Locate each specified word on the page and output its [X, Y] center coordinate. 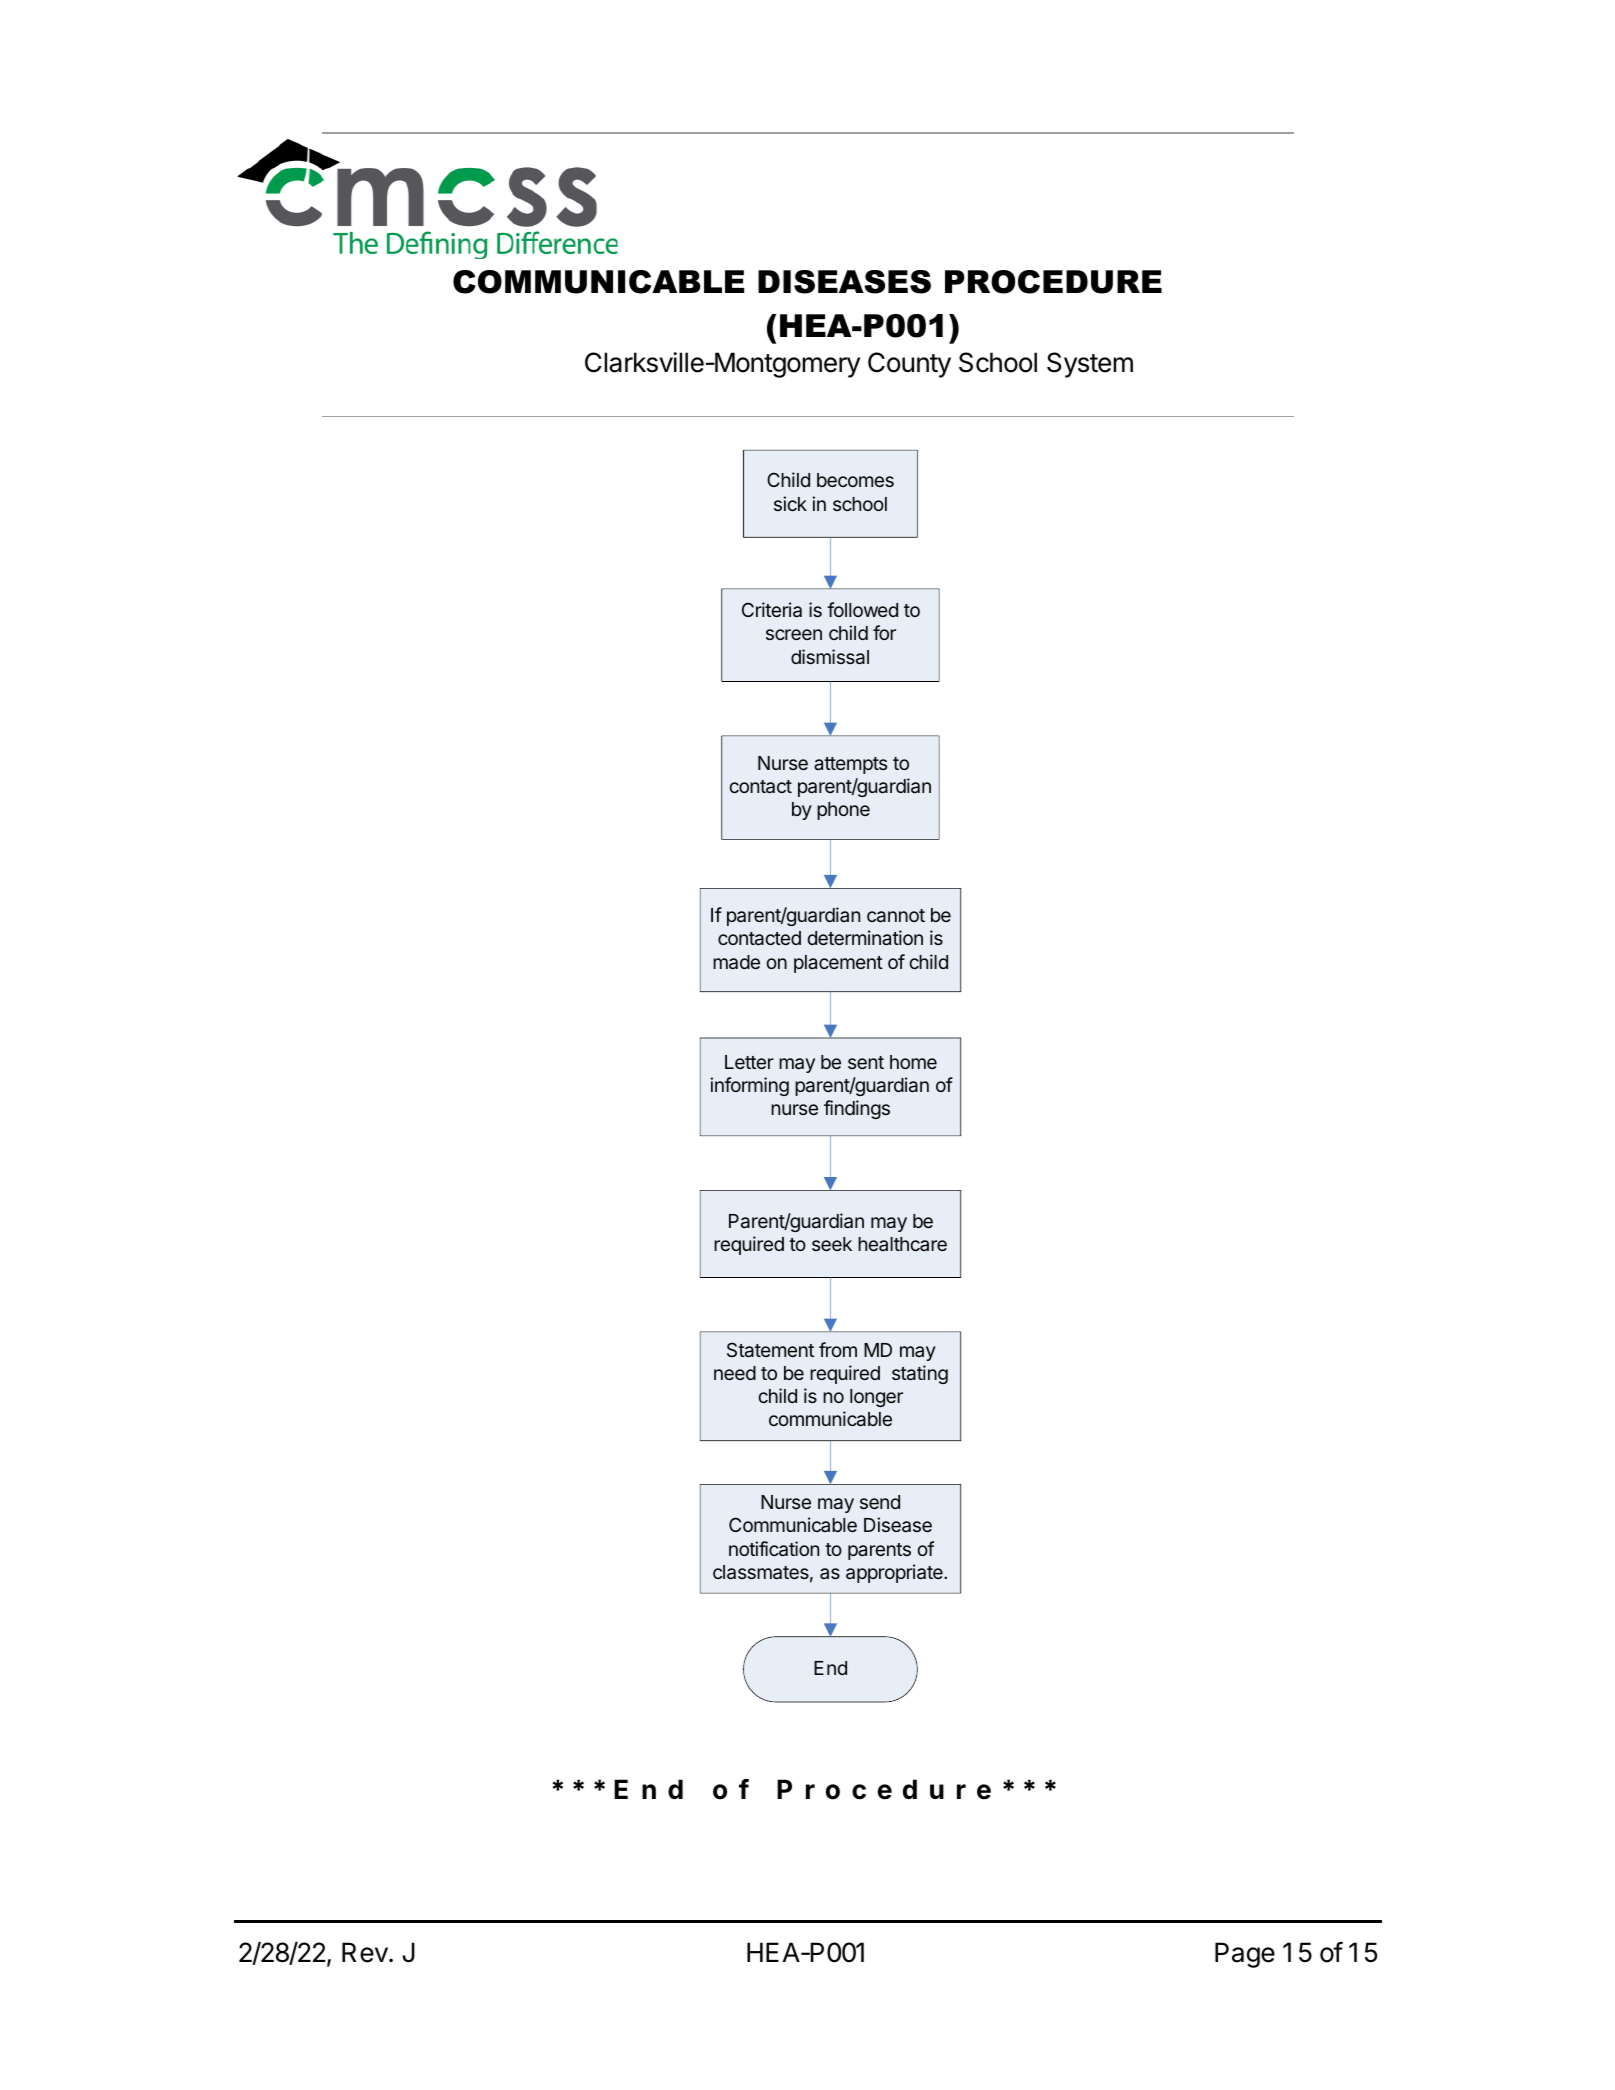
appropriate [895, 1573]
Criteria [772, 609]
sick [790, 503]
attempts [850, 765]
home [913, 1062]
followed [862, 609]
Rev [366, 1952]
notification [774, 1548]
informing [749, 1086]
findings [857, 1109]
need [735, 1373]
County [909, 365]
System [1090, 365]
